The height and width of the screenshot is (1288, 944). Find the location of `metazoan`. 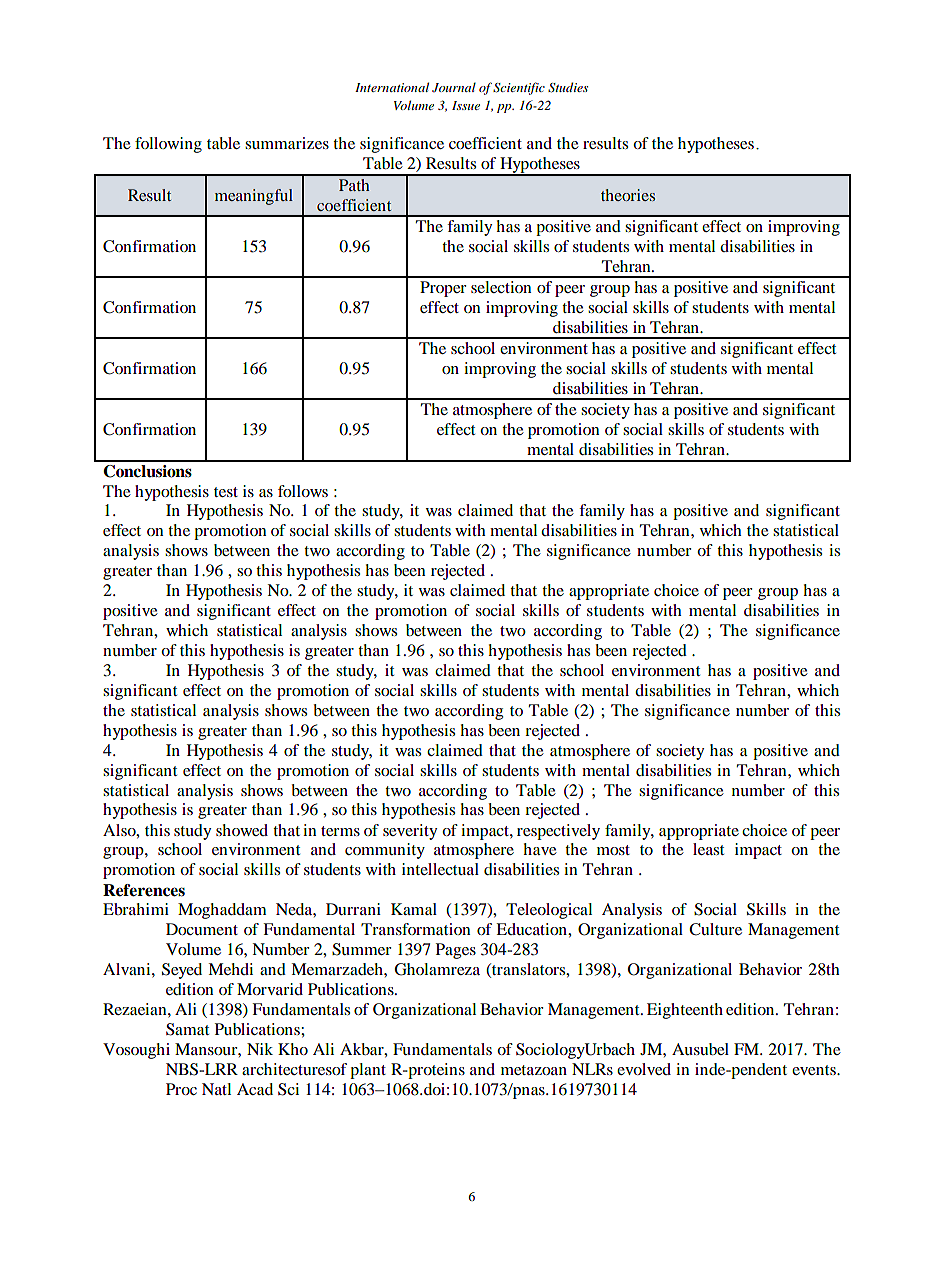

metazoan is located at coordinates (534, 1070).
